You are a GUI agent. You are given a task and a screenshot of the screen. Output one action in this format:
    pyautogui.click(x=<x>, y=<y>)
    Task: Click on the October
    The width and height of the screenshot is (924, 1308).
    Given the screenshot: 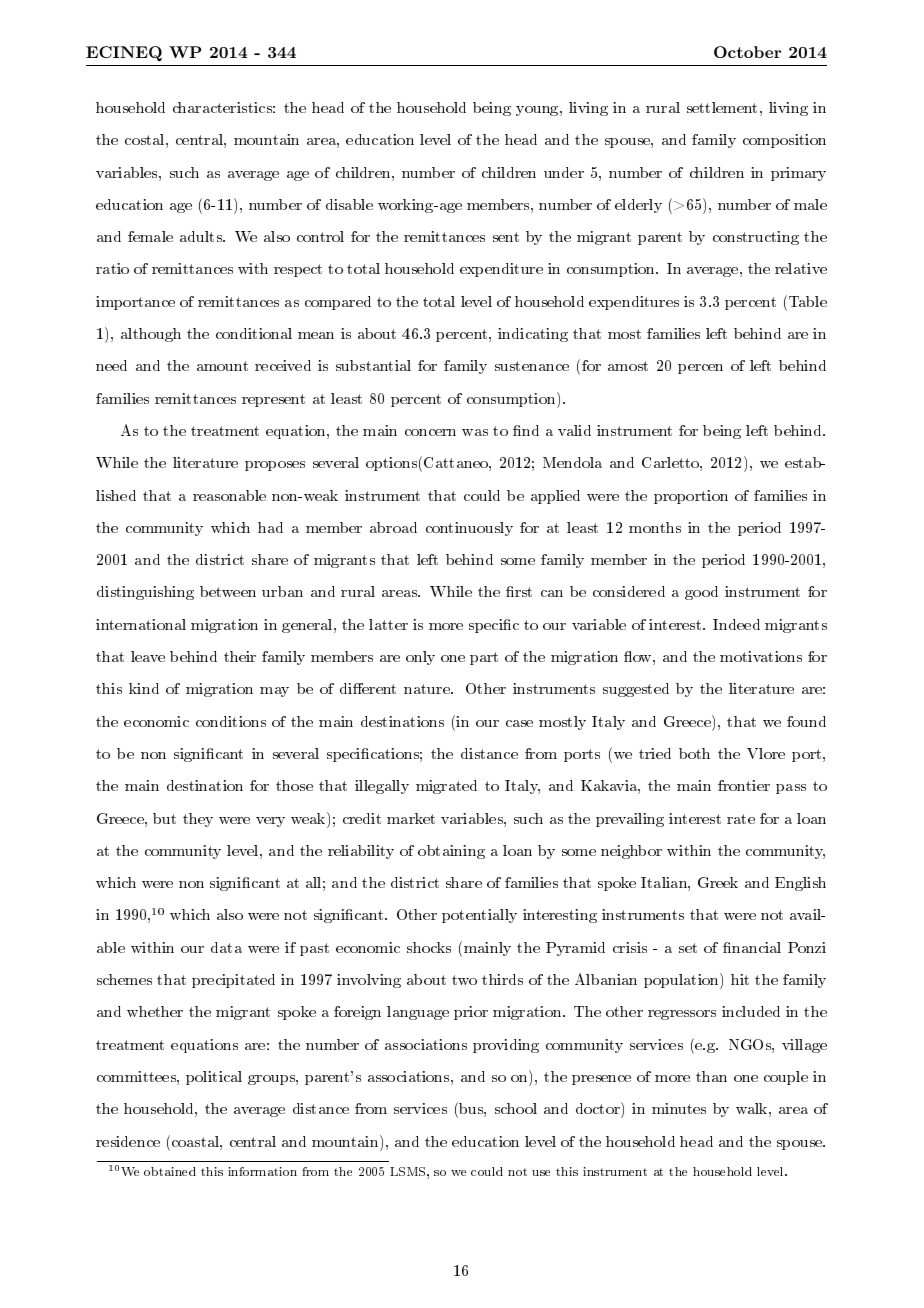 What is the action you would take?
    pyautogui.click(x=747, y=52)
